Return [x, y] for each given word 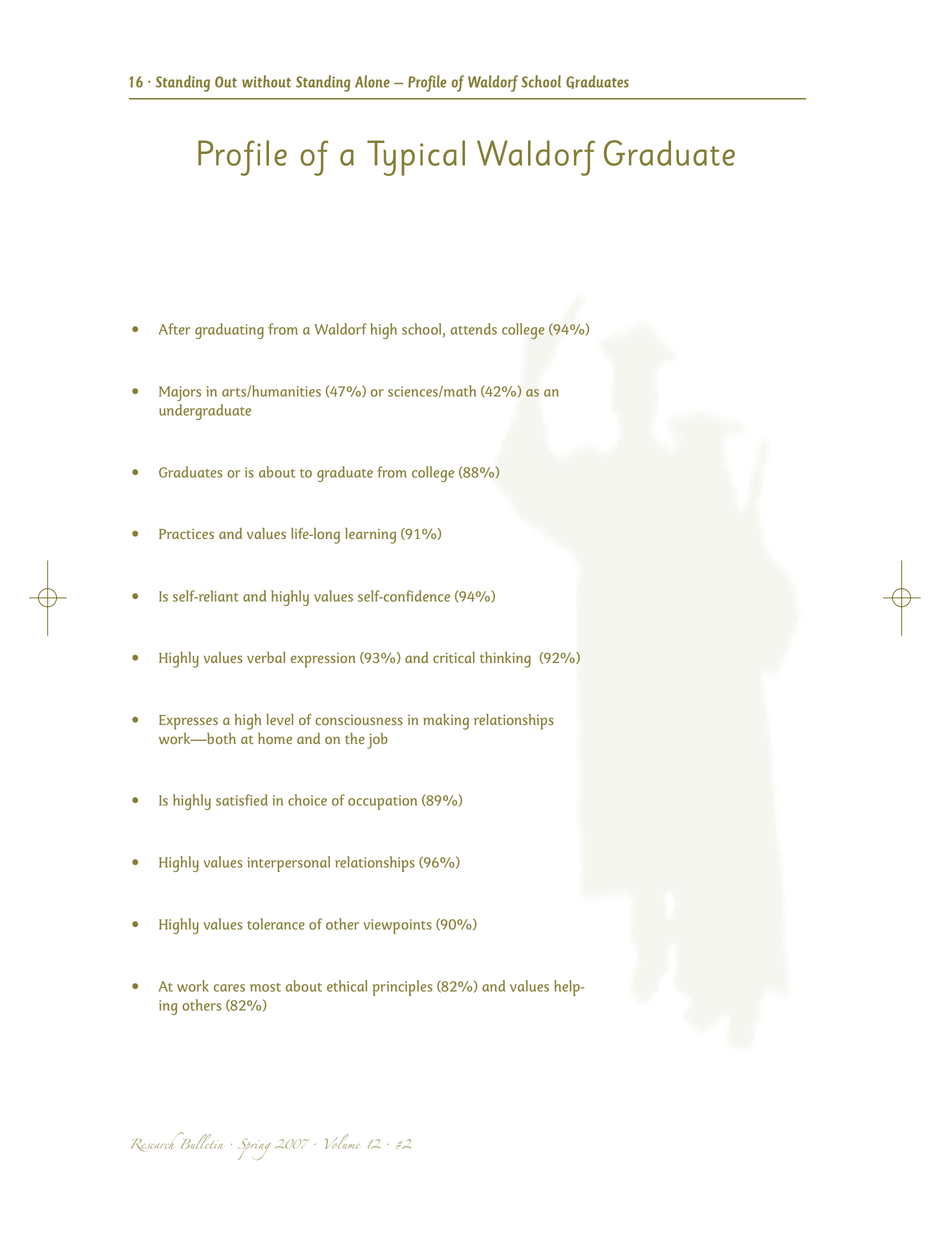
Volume [342, 1141]
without [266, 81]
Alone [372, 81]
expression [323, 660]
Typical [416, 158]
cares [229, 988]
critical [454, 657]
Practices [186, 534]
